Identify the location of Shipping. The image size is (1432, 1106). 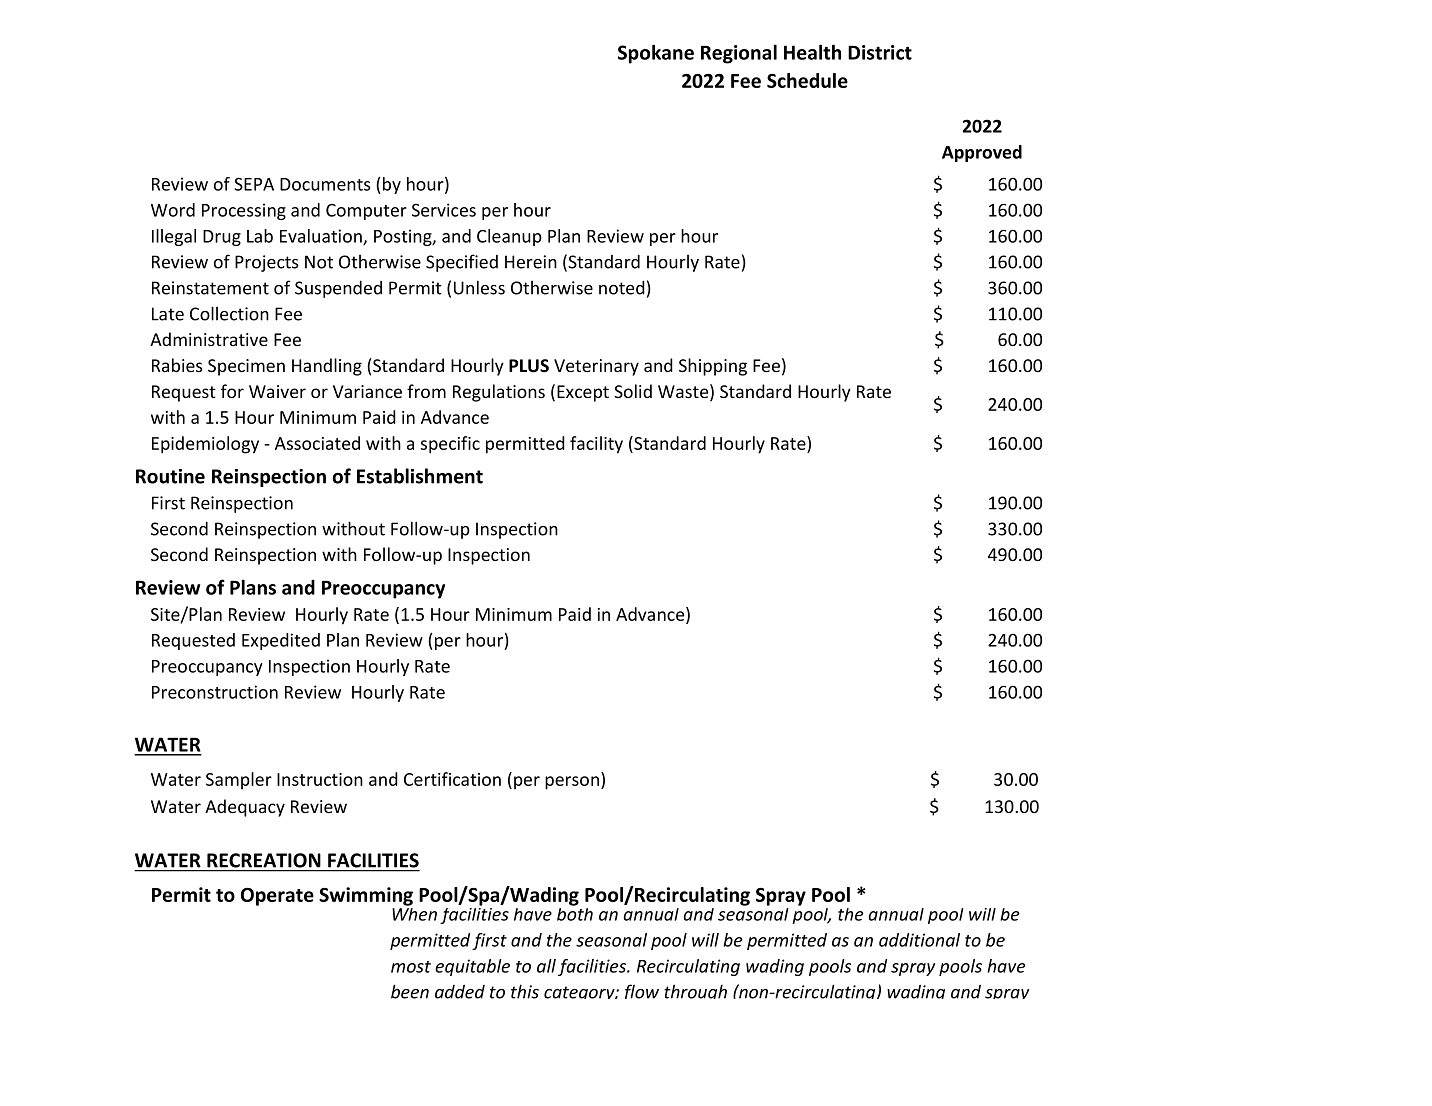
(713, 367).
